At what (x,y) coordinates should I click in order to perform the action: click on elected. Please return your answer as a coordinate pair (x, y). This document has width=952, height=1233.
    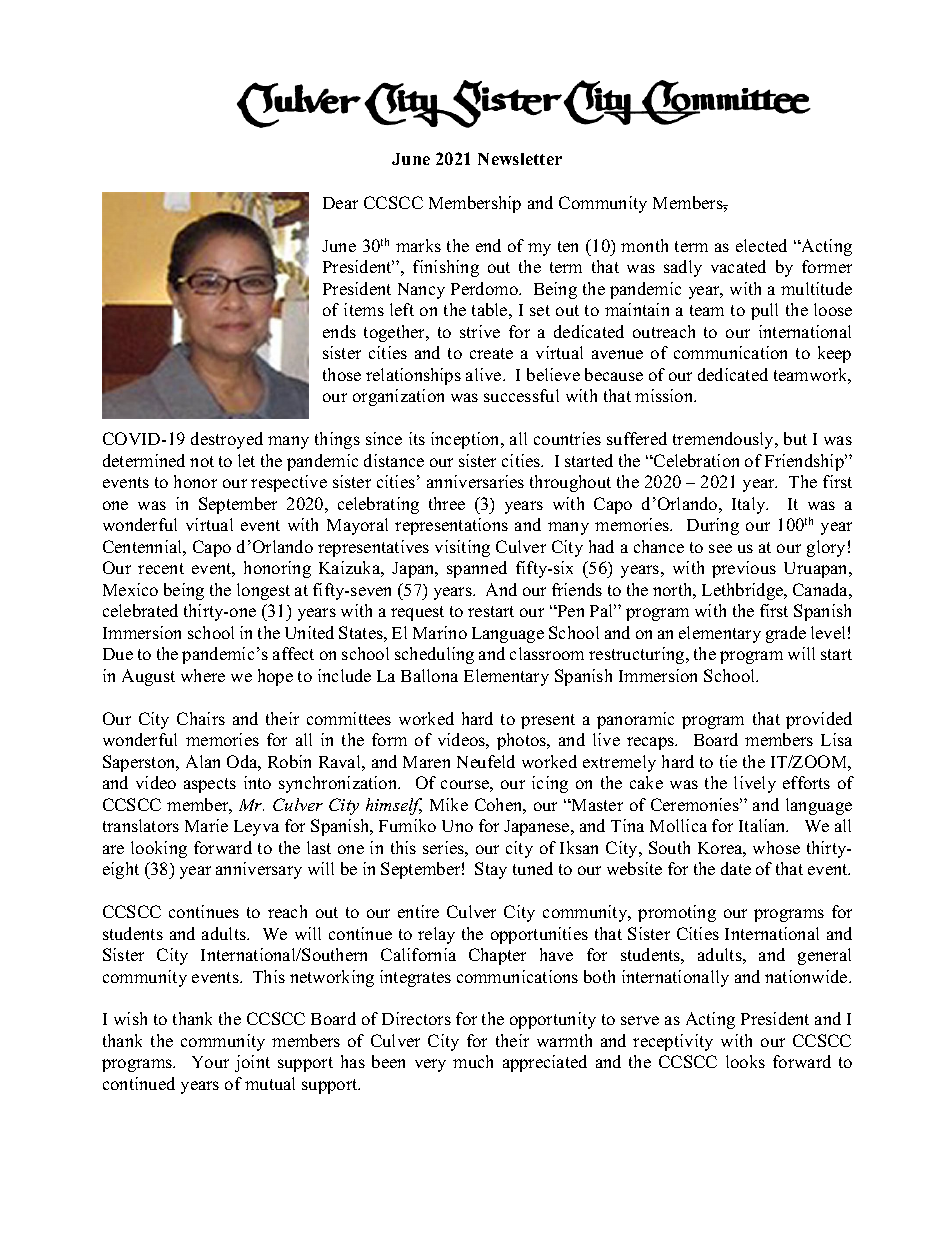
    Looking at the image, I should click on (761, 245).
